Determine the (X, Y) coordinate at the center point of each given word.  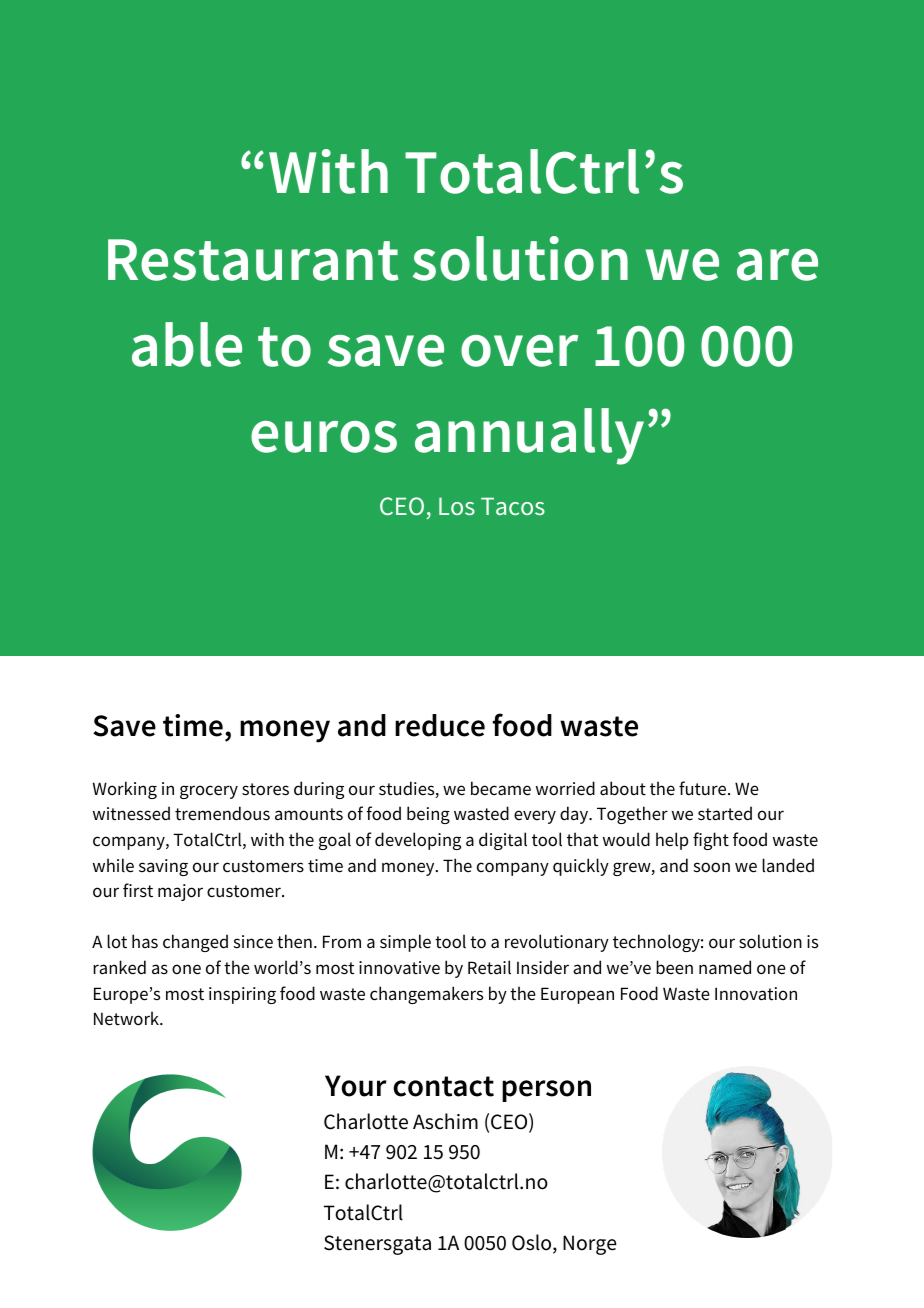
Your (356, 1086)
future (704, 788)
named (725, 967)
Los (457, 506)
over (519, 351)
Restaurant (253, 260)
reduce (440, 725)
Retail (489, 967)
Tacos (513, 506)
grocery (209, 792)
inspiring (242, 995)
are (777, 265)
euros (324, 437)
